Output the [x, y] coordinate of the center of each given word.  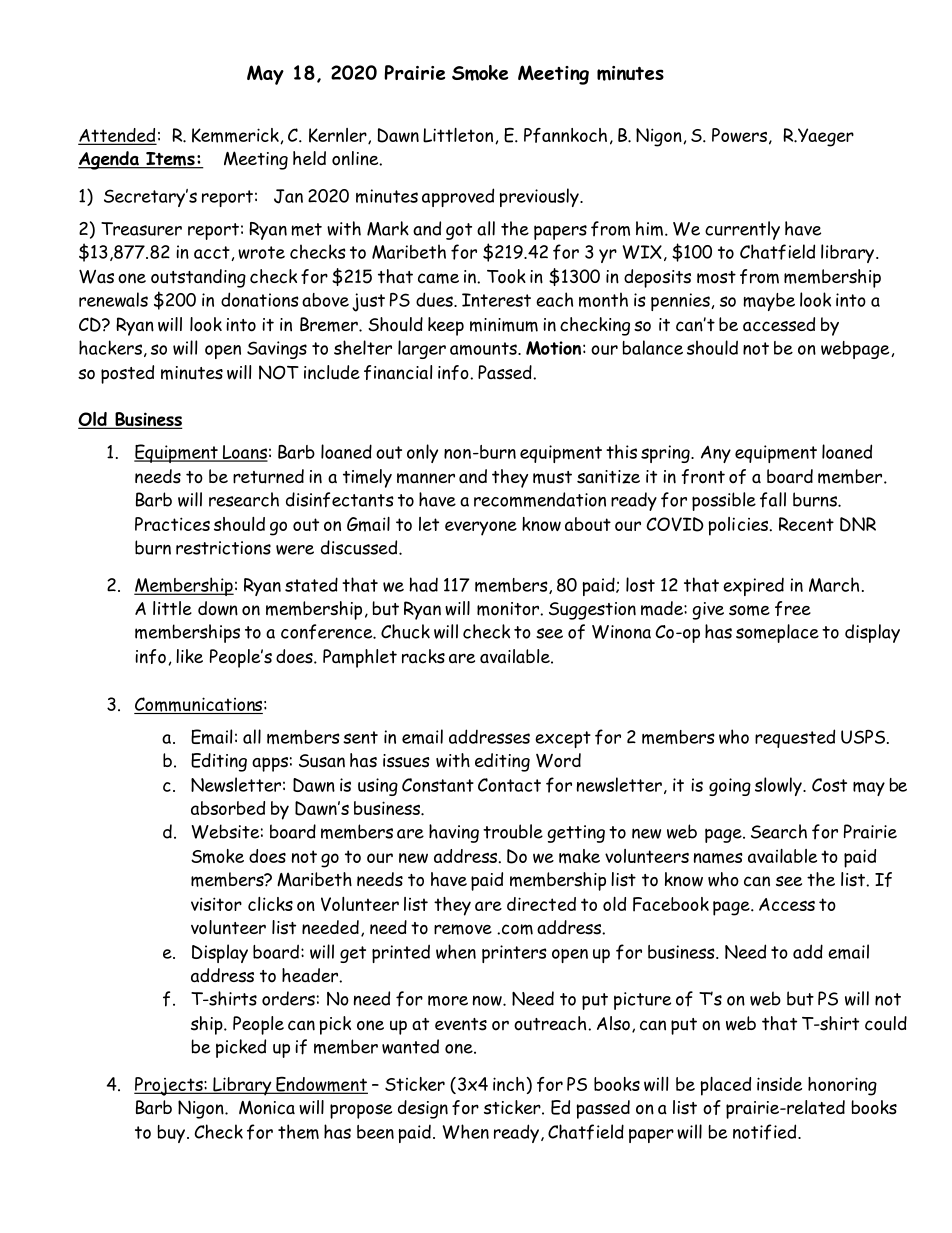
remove [463, 929]
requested [795, 738]
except [563, 739]
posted [127, 374]
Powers [739, 135]
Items [170, 160]
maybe [769, 302]
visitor [216, 904]
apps [270, 764]
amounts [484, 348]
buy [171, 1134]
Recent [806, 524]
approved [458, 197]
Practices [172, 524]
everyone [481, 528]
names [718, 858]
